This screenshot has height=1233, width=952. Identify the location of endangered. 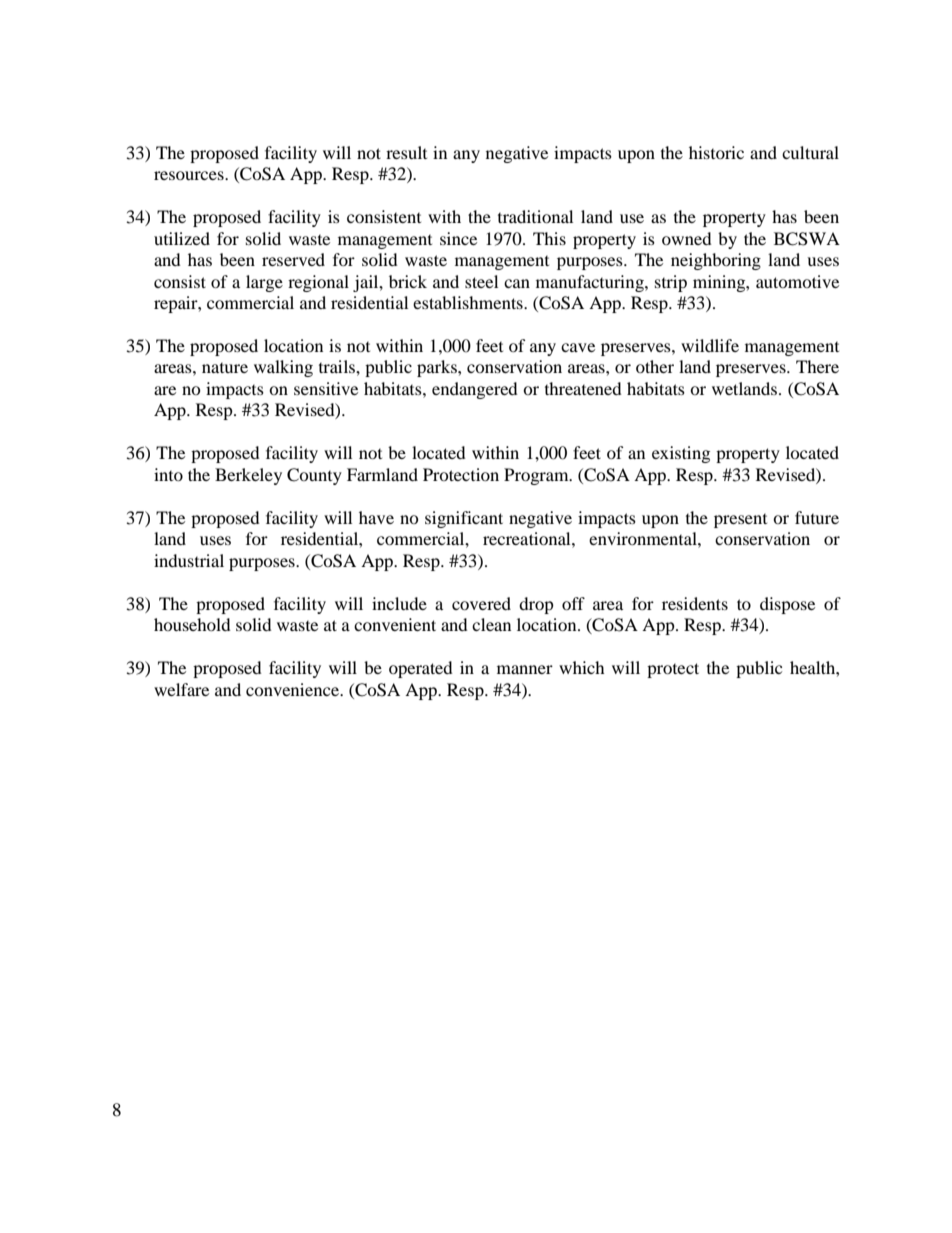
(475, 390).
